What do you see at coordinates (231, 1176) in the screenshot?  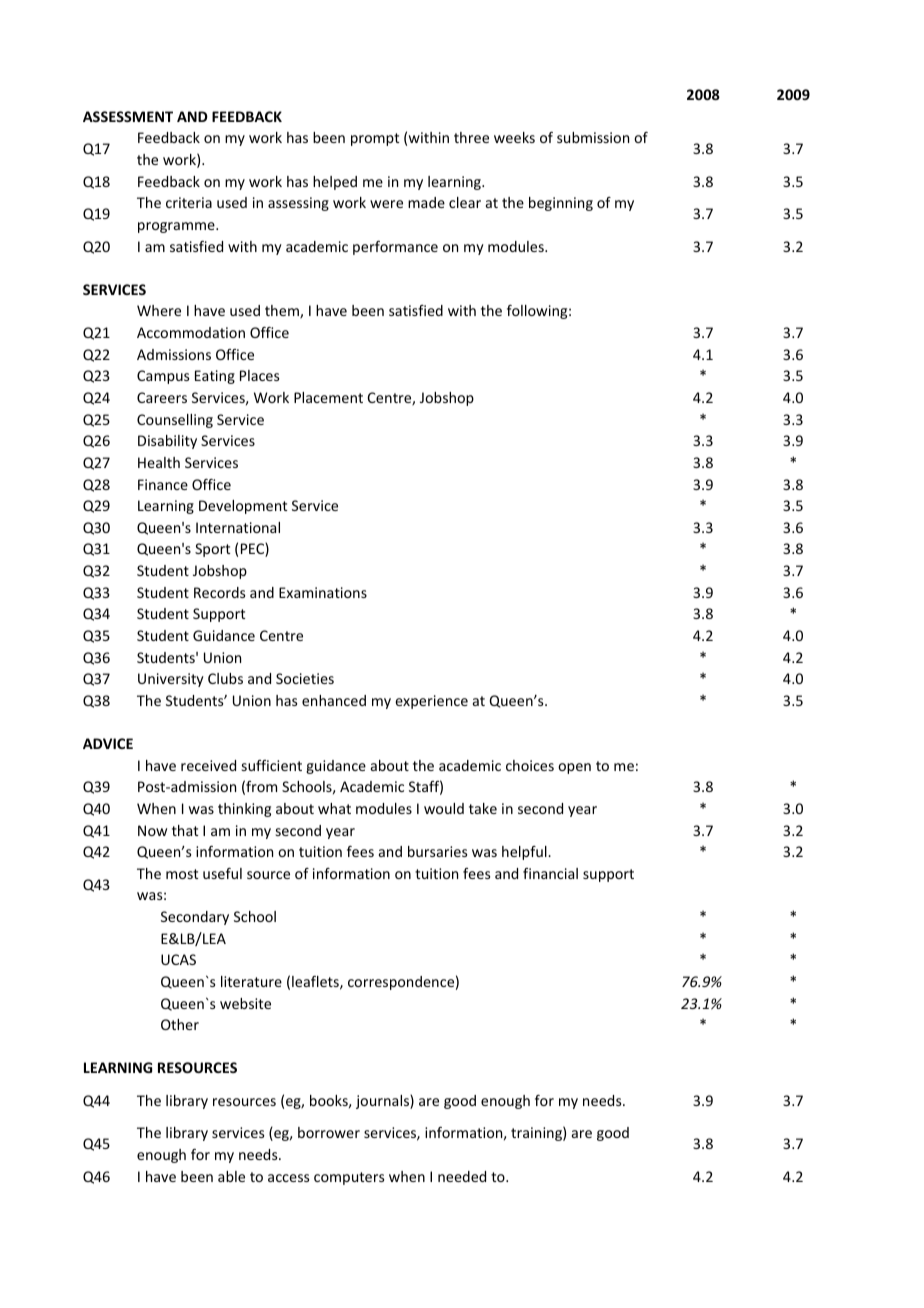 I see `able` at bounding box center [231, 1176].
